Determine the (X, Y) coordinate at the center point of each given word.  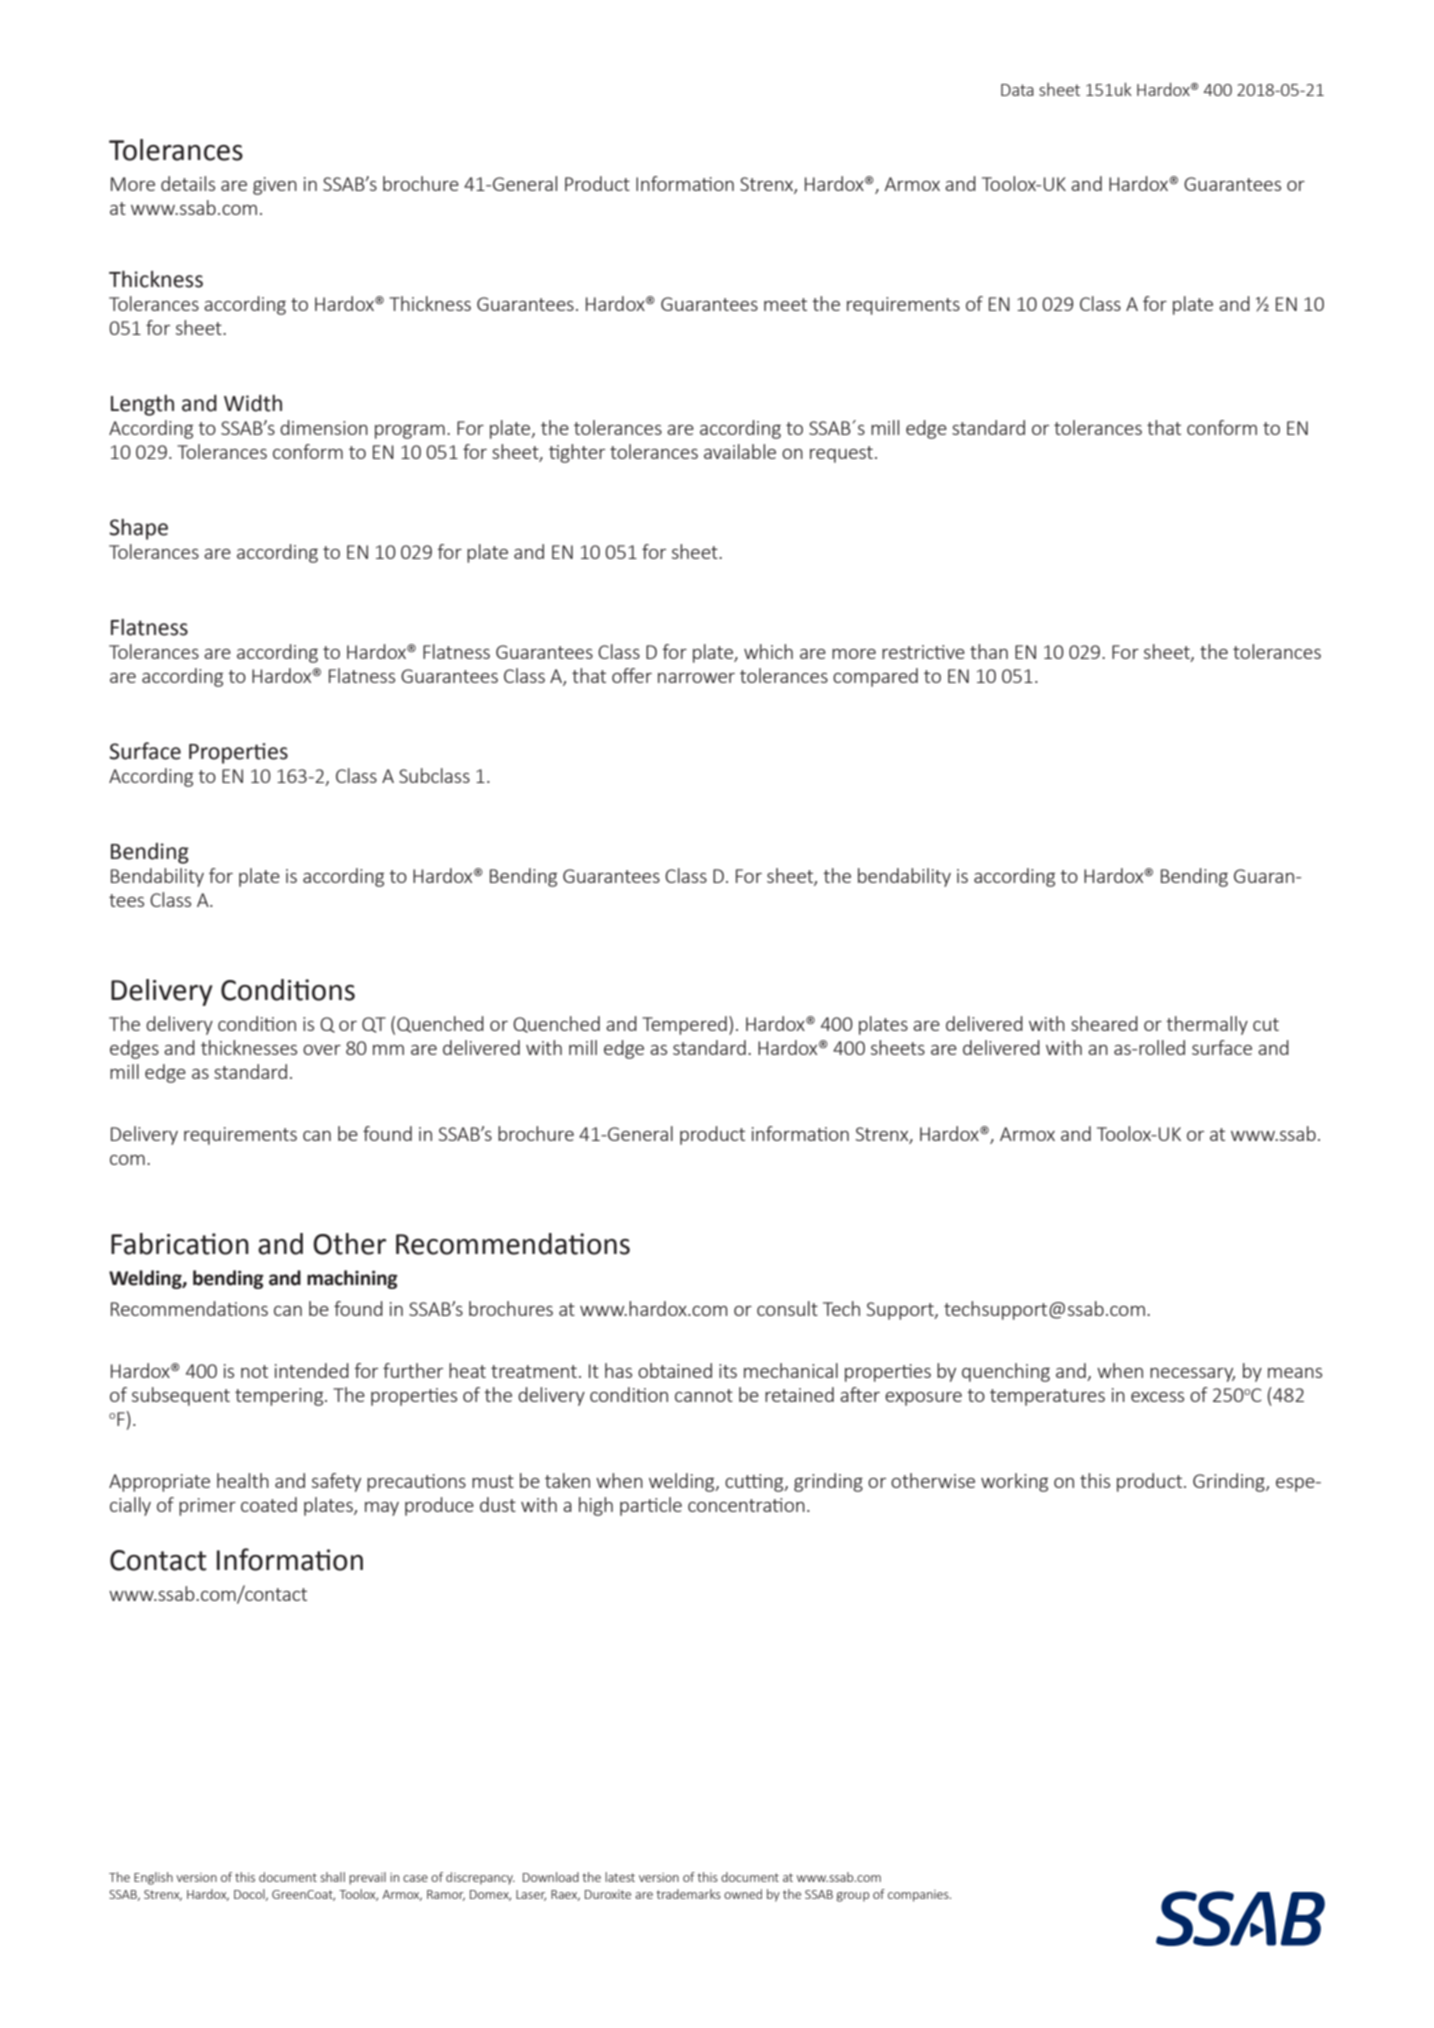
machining (352, 1279)
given (275, 186)
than (989, 651)
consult (787, 1308)
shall (332, 1877)
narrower (696, 678)
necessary (1192, 1375)
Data (1017, 90)
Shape (138, 529)
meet (785, 304)
